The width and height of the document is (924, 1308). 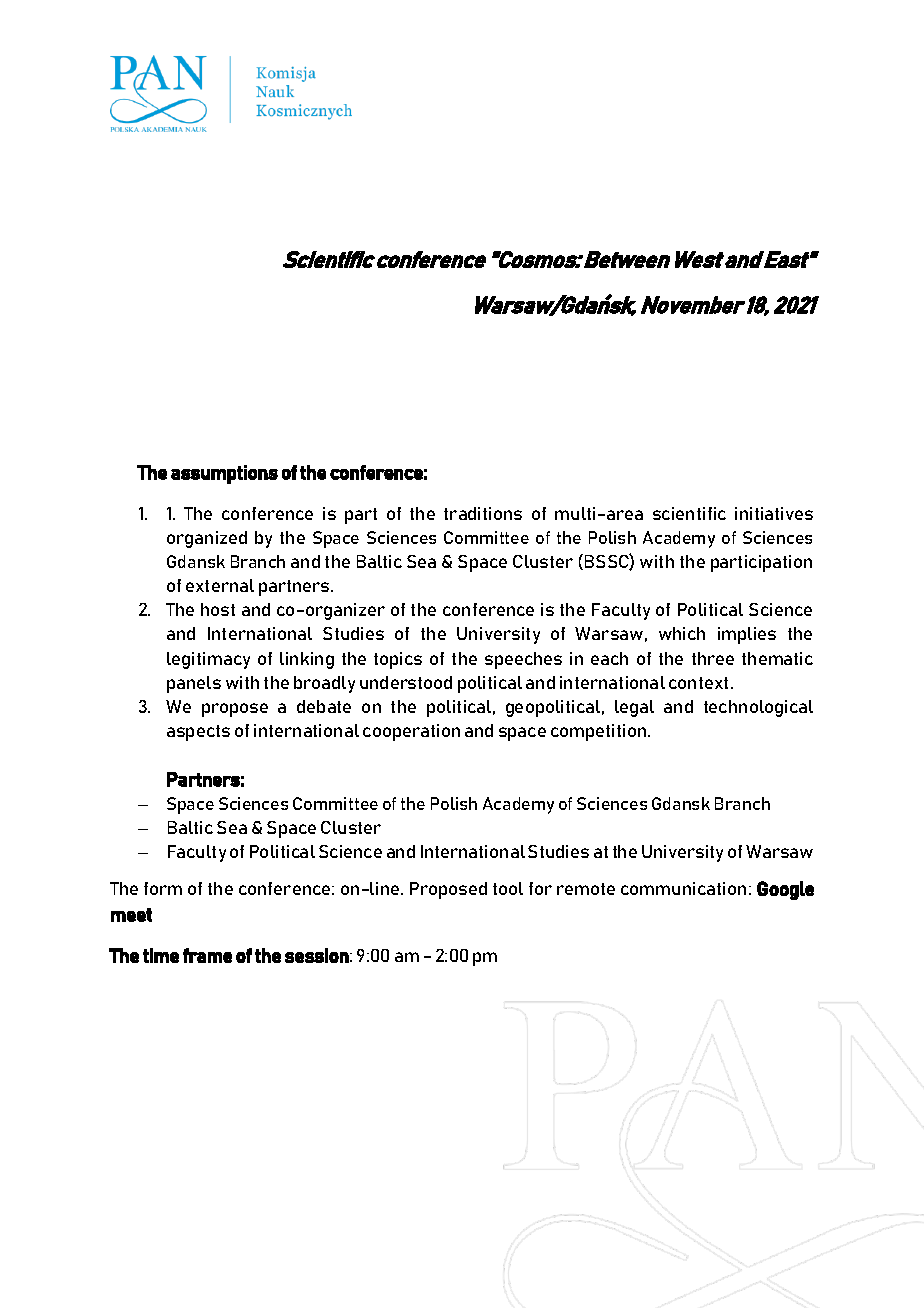 I want to click on initiatives, so click(x=774, y=513).
